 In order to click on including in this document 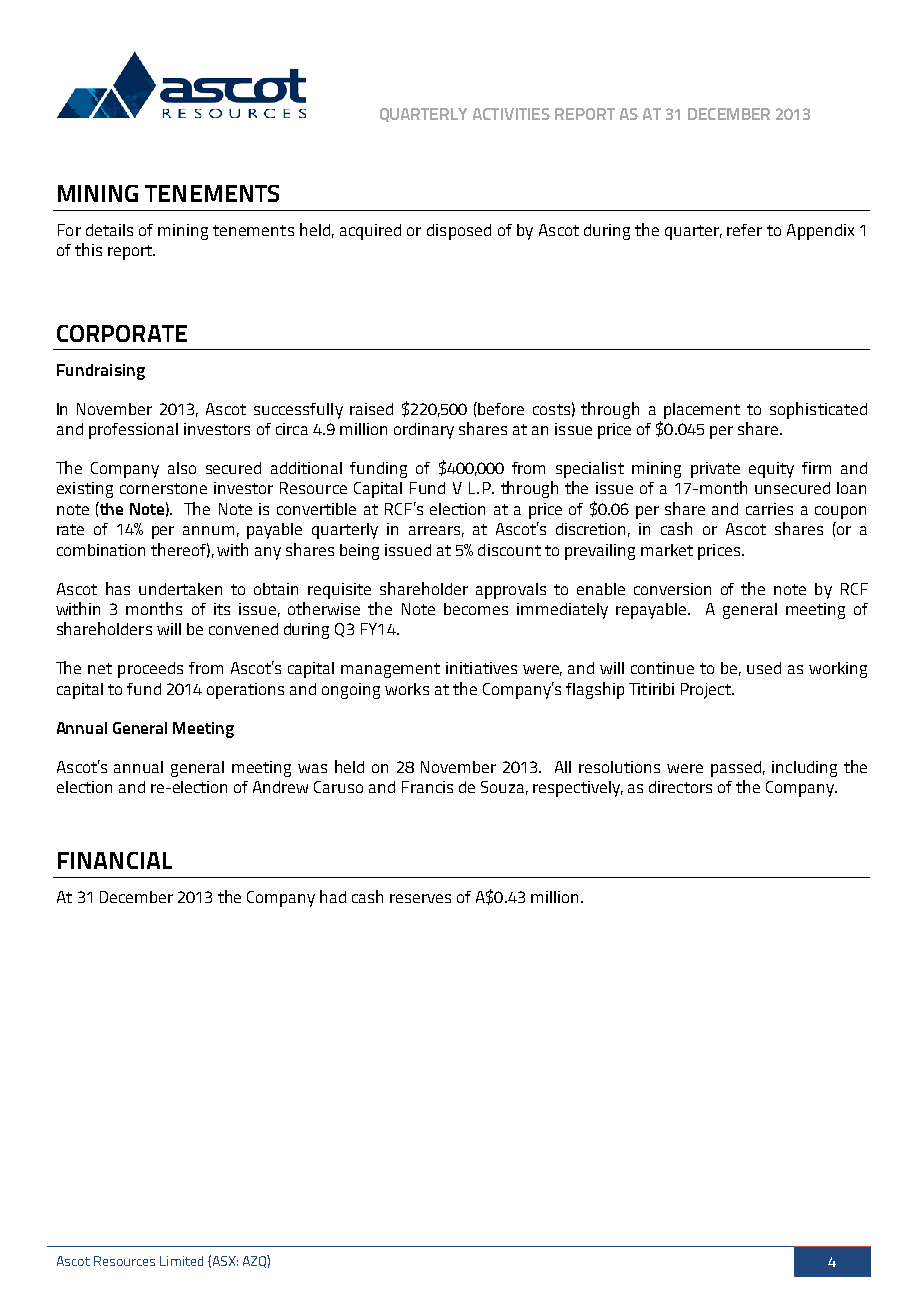, I will do `click(804, 769)`.
